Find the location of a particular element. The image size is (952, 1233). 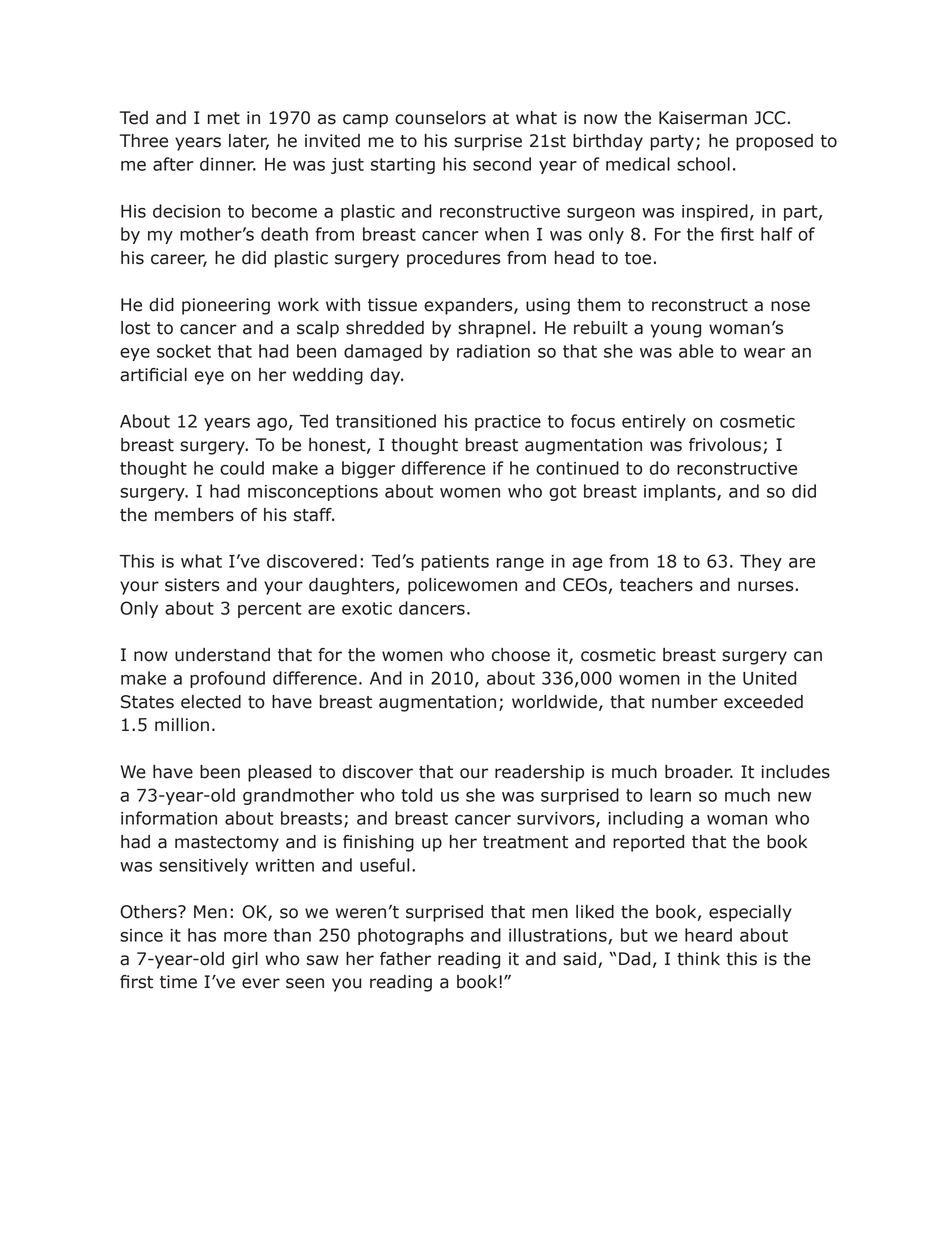

socket is located at coordinates (184, 351).
